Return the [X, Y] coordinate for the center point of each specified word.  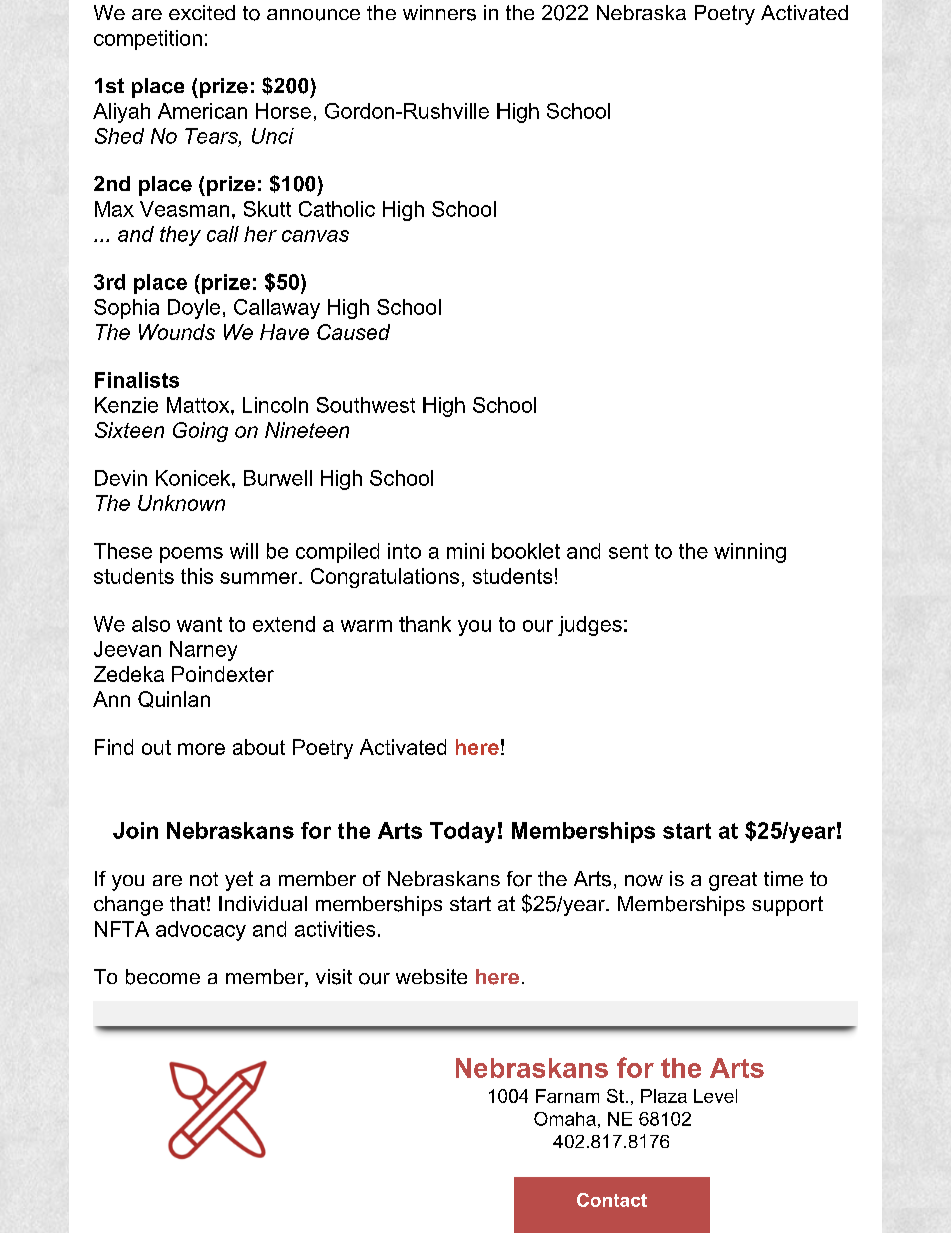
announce [313, 15]
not [204, 879]
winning [750, 553]
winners [439, 13]
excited [202, 12]
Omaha [565, 1119]
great [733, 881]
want [199, 624]
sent [628, 551]
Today [462, 832]
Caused [353, 332]
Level [715, 1096]
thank [425, 624]
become [163, 977]
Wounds [177, 332]
